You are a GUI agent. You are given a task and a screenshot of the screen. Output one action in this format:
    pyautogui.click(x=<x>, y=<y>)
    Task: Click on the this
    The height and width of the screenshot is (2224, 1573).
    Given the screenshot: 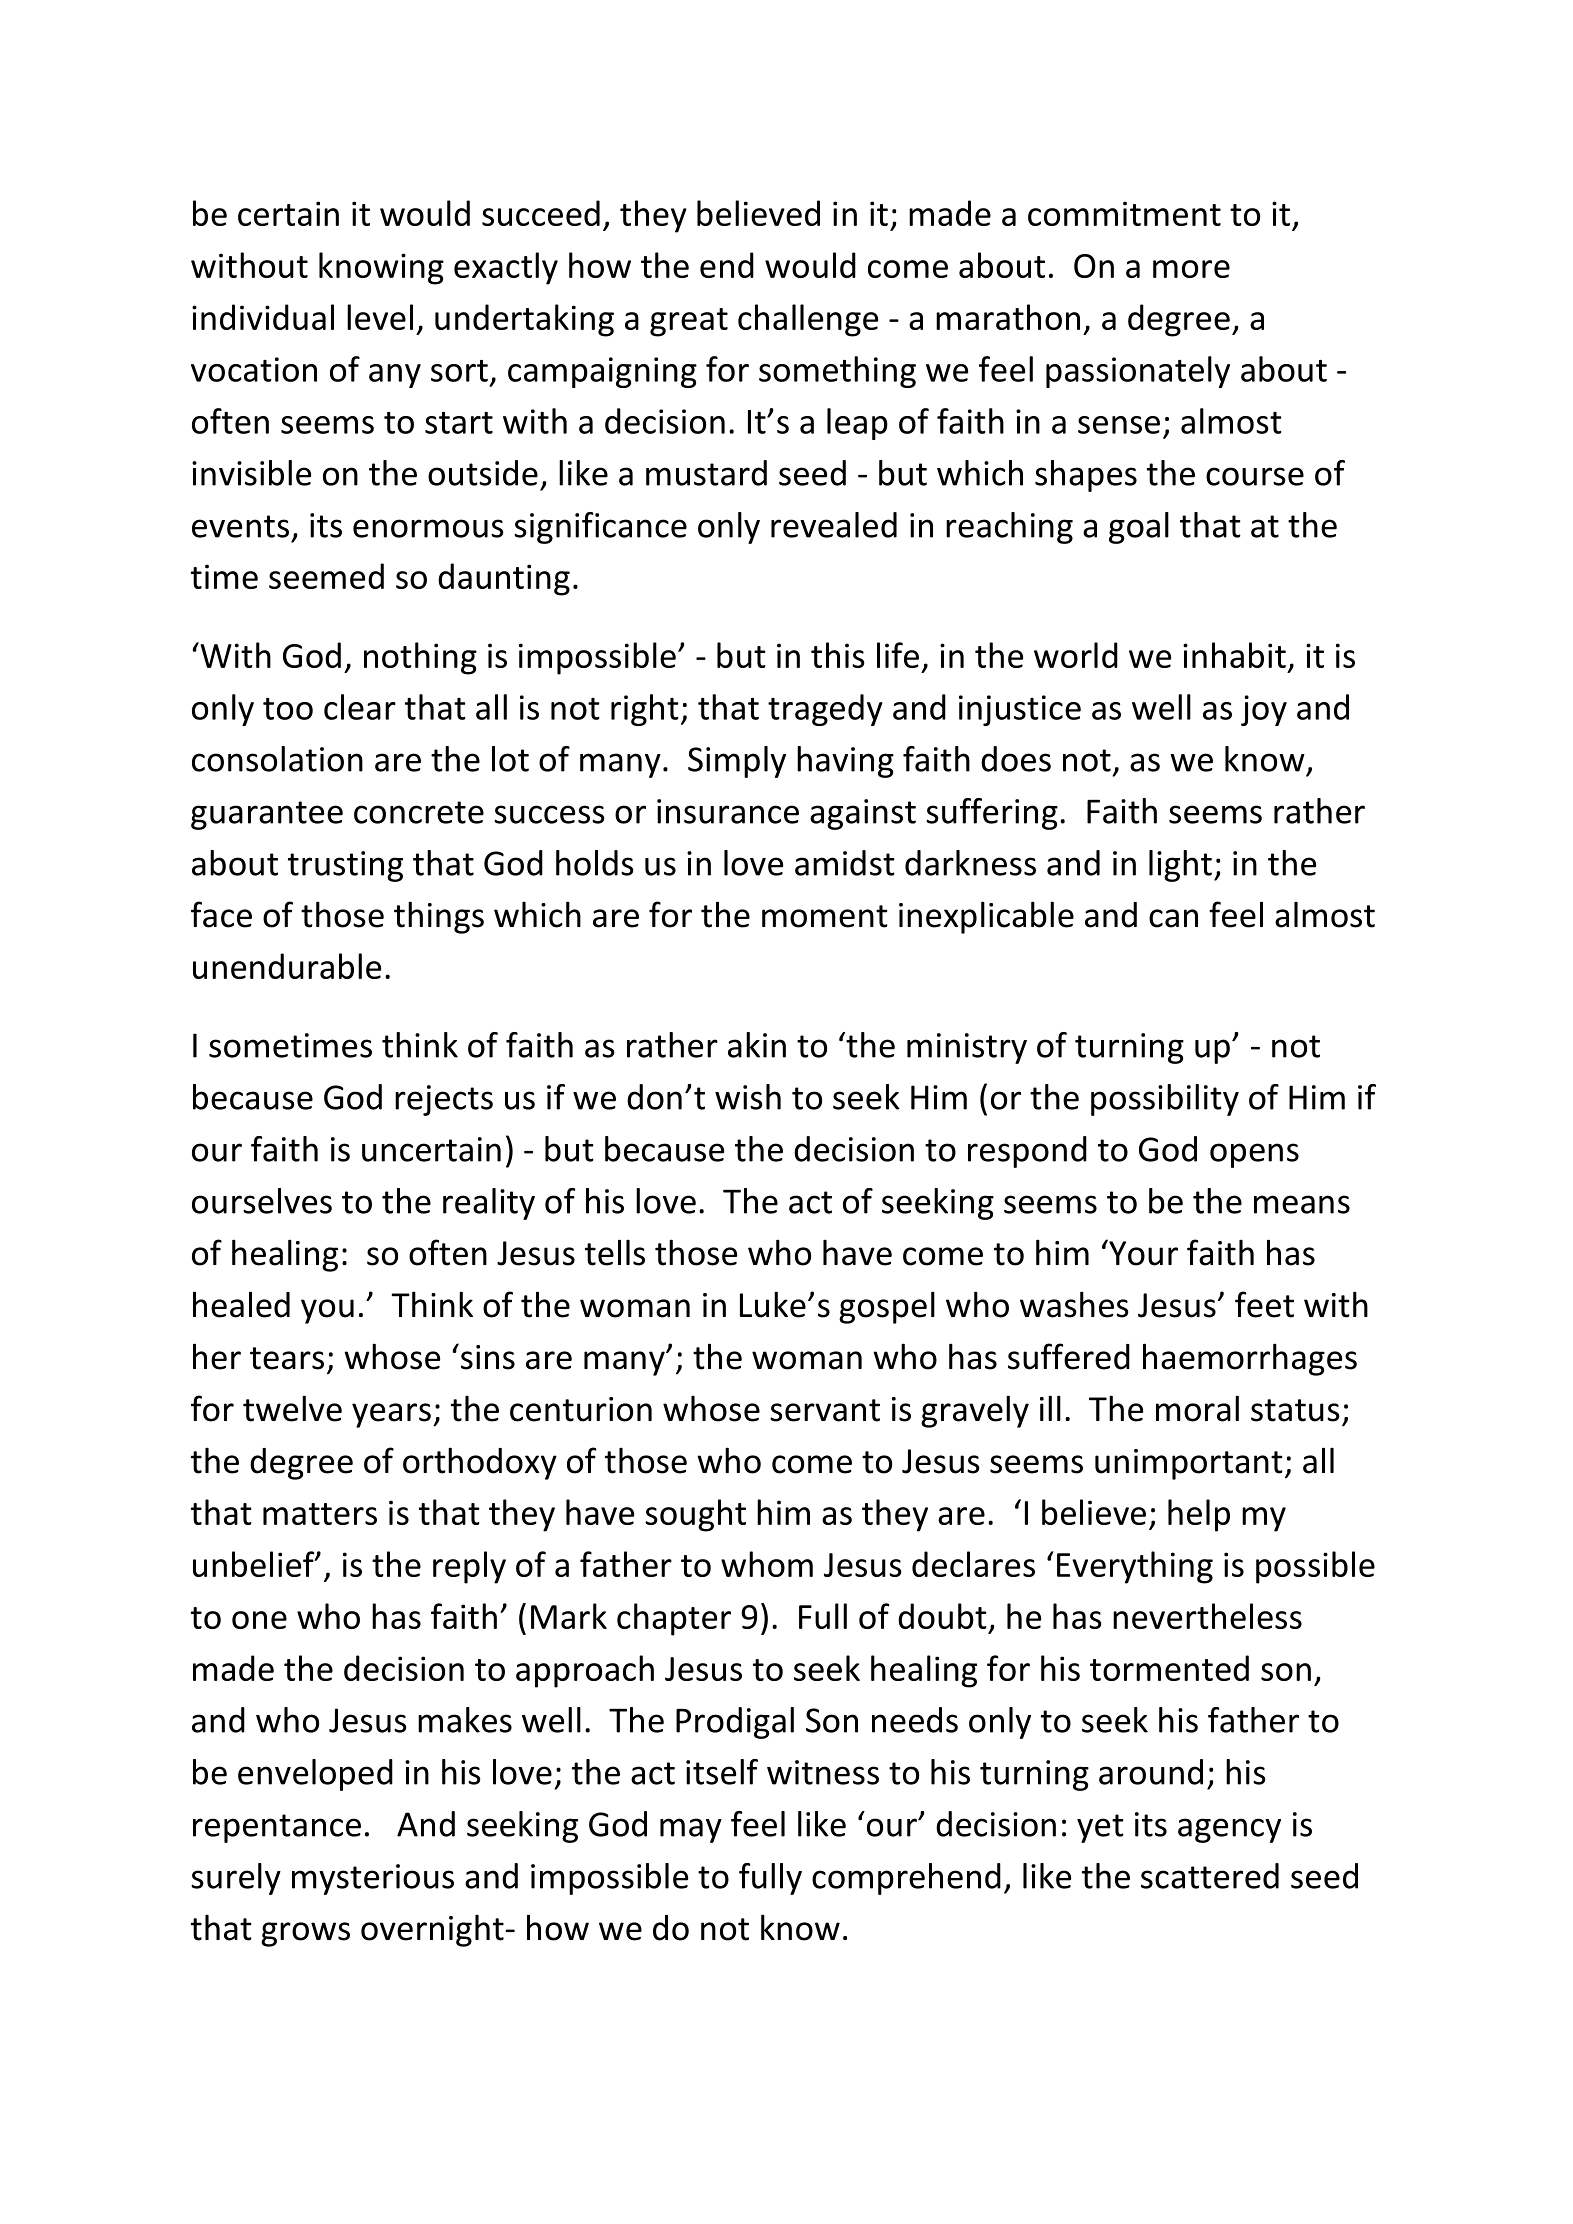 What is the action you would take?
    pyautogui.click(x=838, y=655)
